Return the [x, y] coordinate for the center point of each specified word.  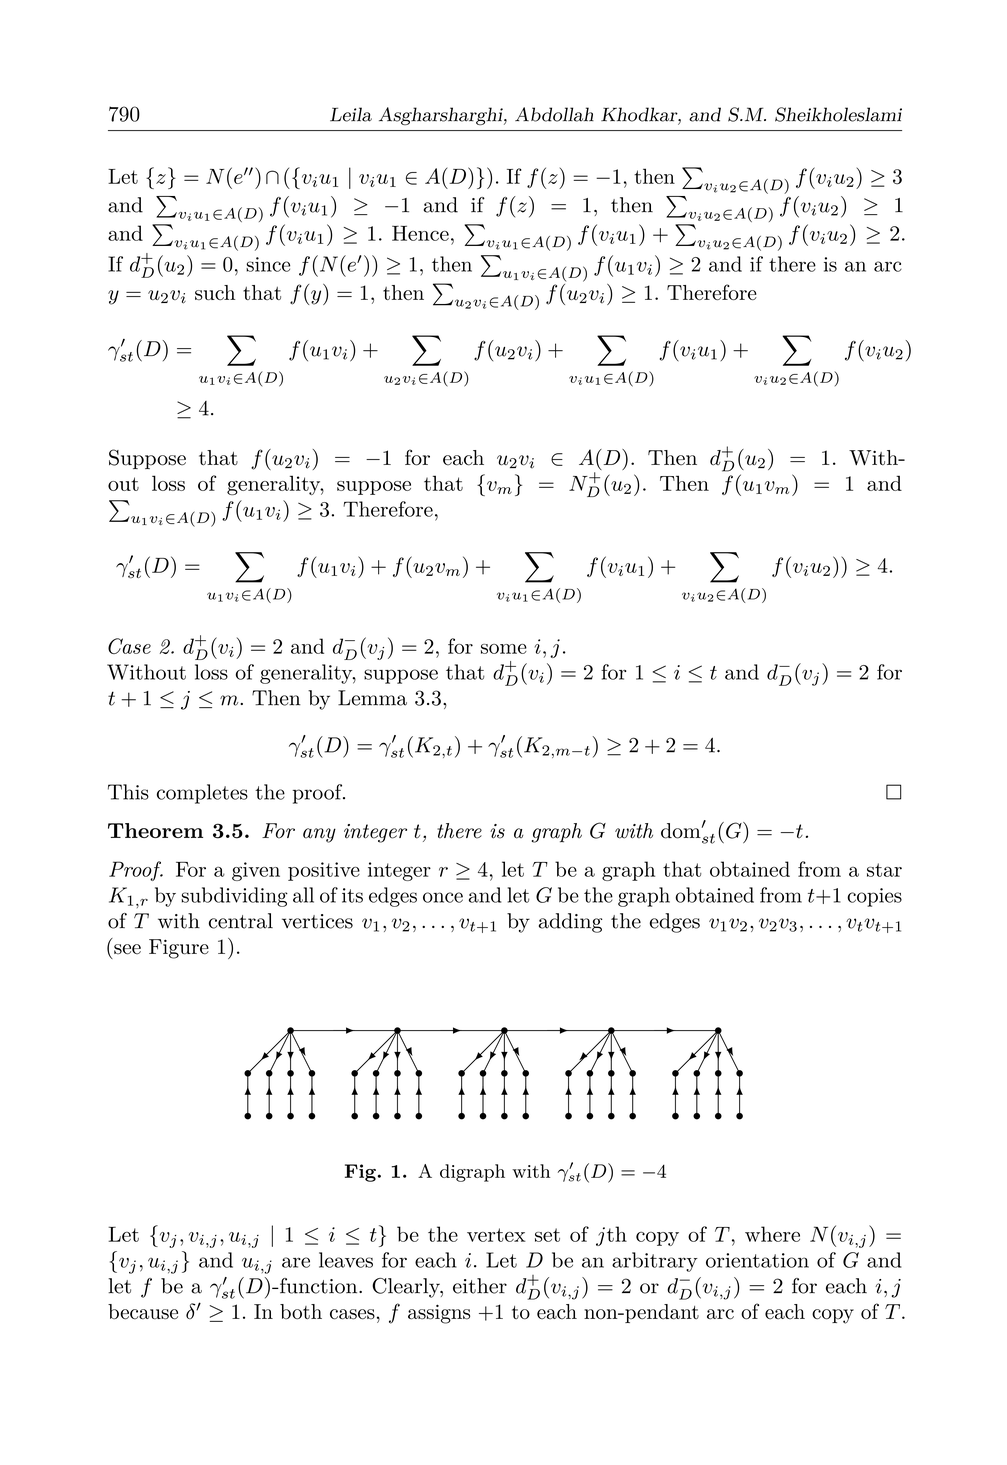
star [884, 870]
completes [202, 794]
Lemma [372, 698]
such [215, 292]
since [268, 264]
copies [874, 897]
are [296, 1262]
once [443, 897]
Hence [420, 233]
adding [570, 923]
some [504, 649]
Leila [351, 114]
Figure [179, 949]
